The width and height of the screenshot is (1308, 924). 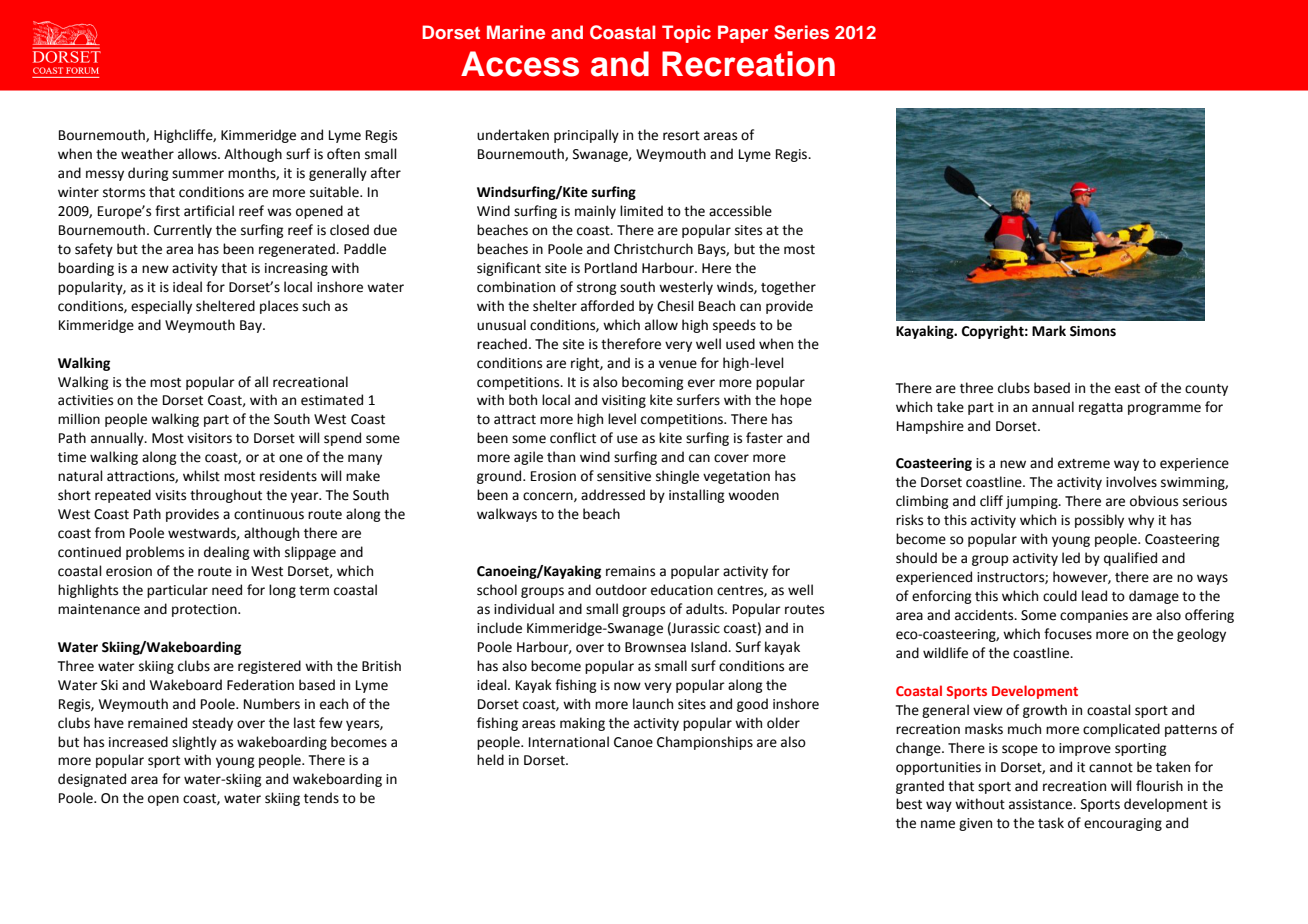 What do you see at coordinates (801, 32) in the screenshot?
I see `Series` at bounding box center [801, 32].
